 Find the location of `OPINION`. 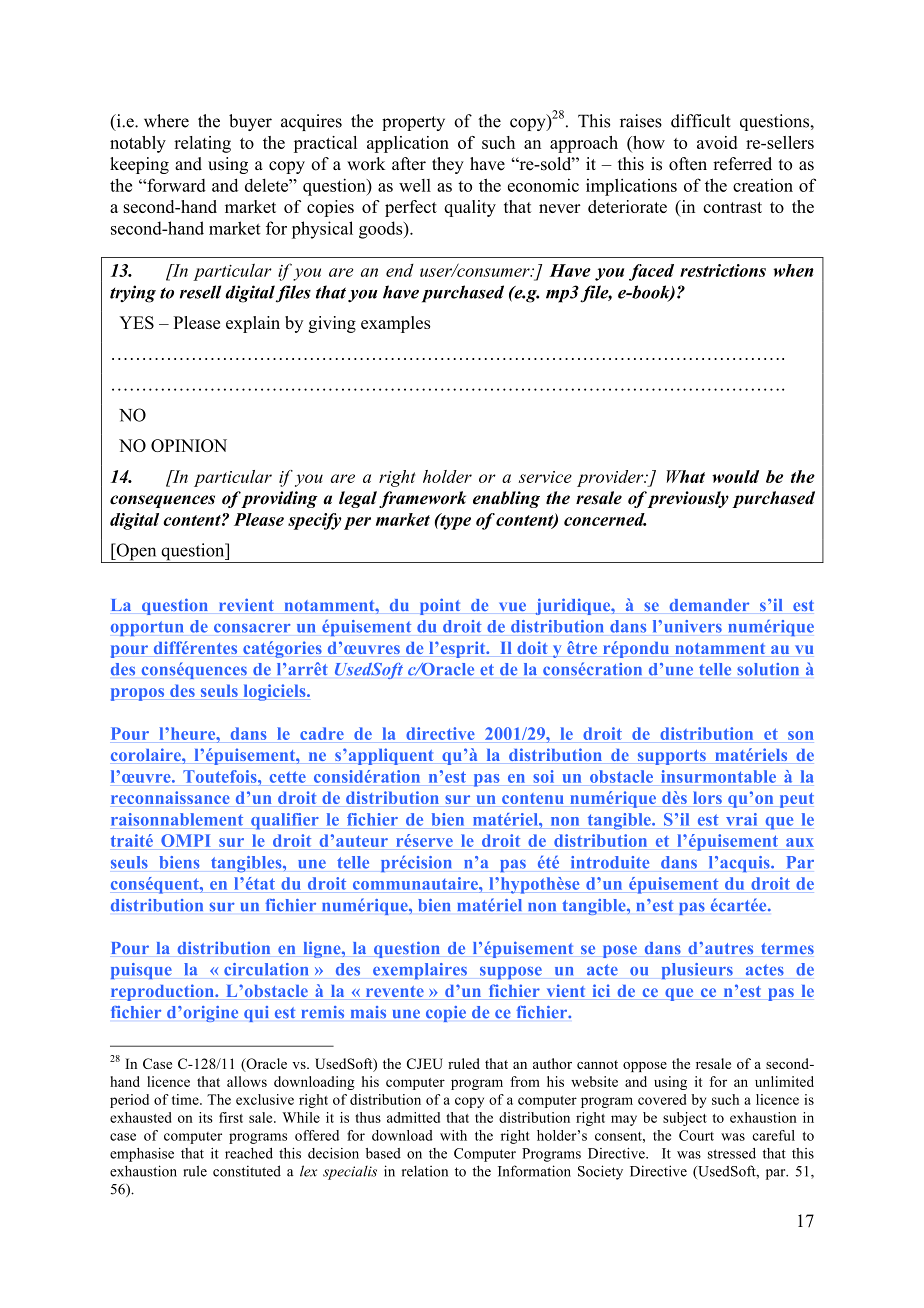

OPINION is located at coordinates (189, 445).
